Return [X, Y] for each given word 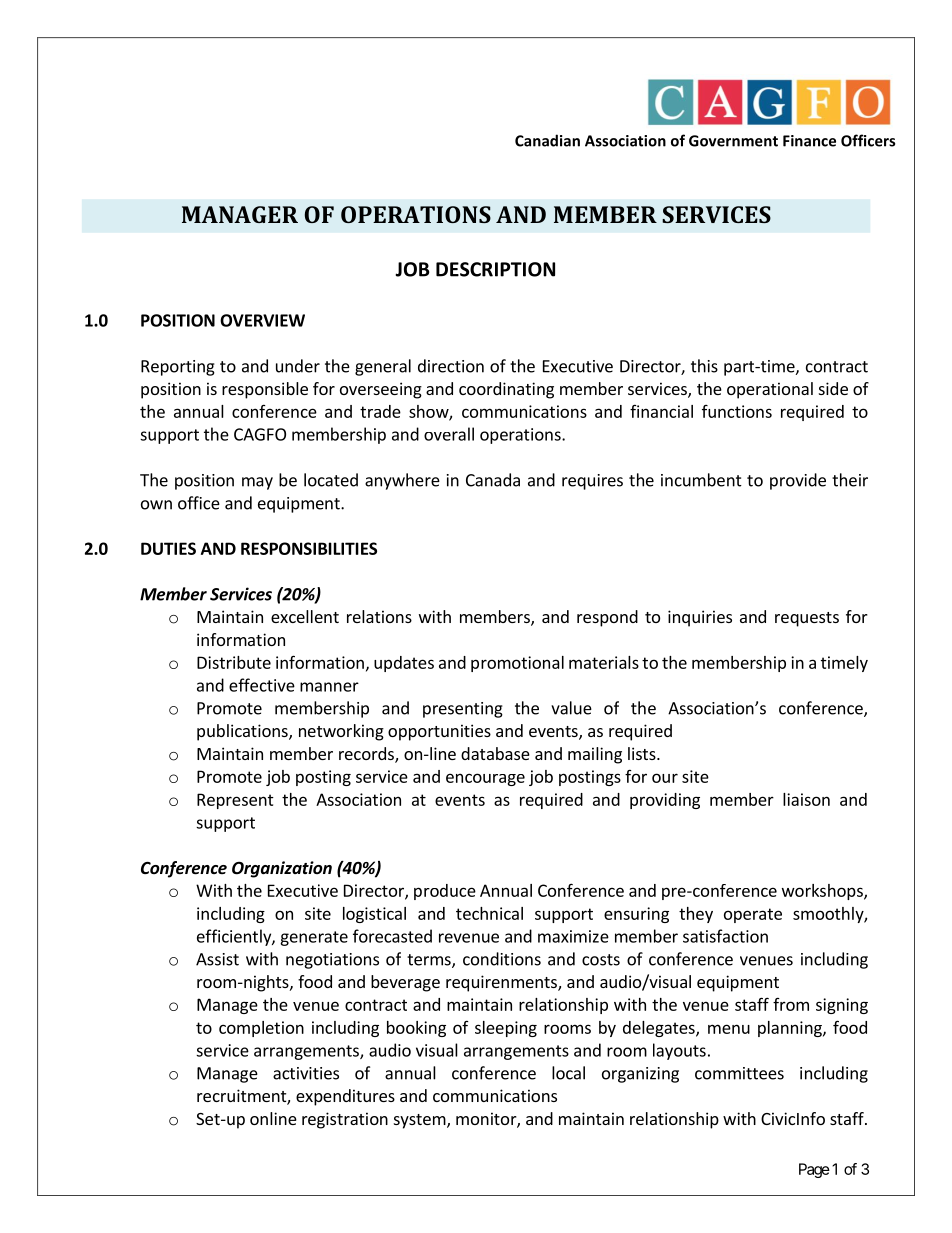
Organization [282, 869]
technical [489, 913]
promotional [517, 664]
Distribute [234, 662]
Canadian [547, 140]
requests [807, 619]
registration [345, 1120]
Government [733, 141]
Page [814, 1170]
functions [737, 411]
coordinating [506, 390]
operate [753, 915]
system [420, 1121]
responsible [265, 390]
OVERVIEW [262, 320]
